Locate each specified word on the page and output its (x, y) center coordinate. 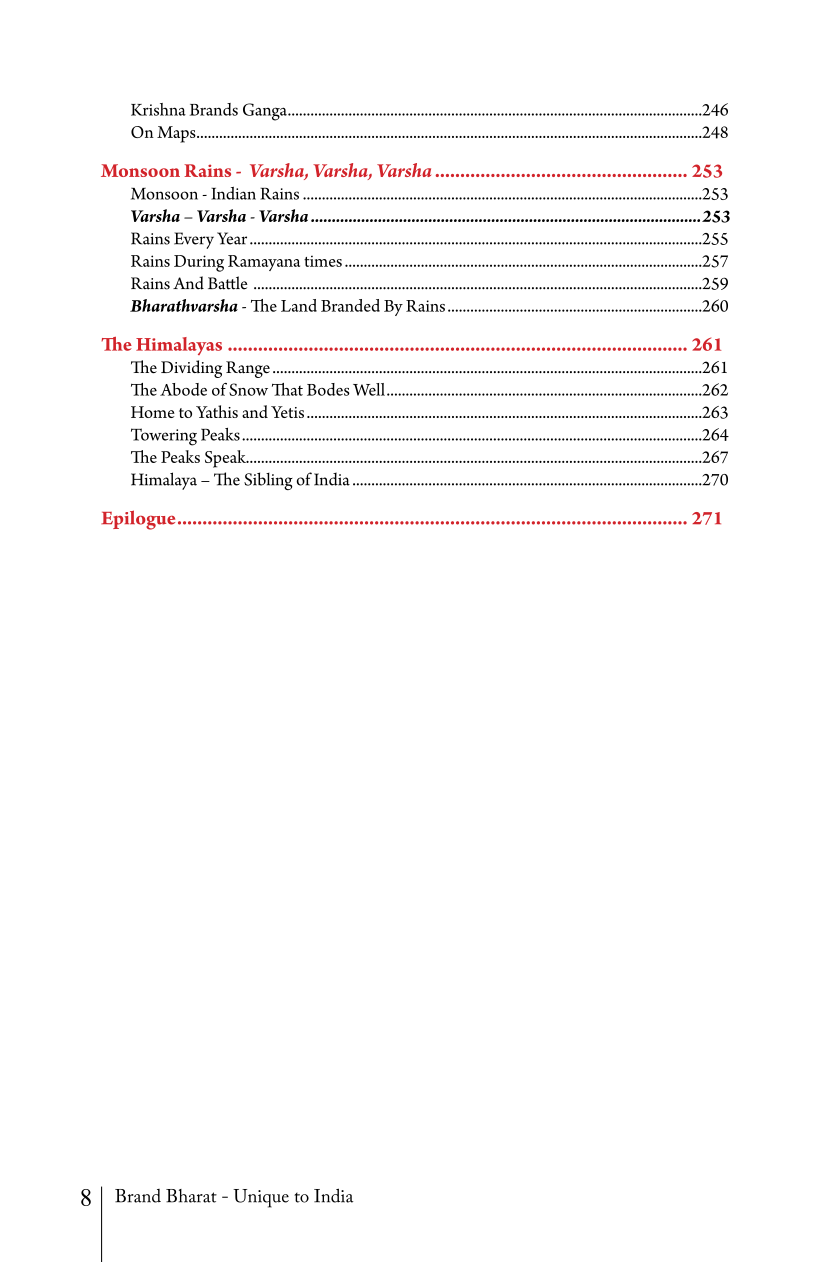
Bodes (328, 389)
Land (299, 305)
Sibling (268, 481)
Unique (261, 1198)
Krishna (158, 109)
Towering (164, 437)
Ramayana (264, 263)
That (287, 389)
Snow (248, 389)
